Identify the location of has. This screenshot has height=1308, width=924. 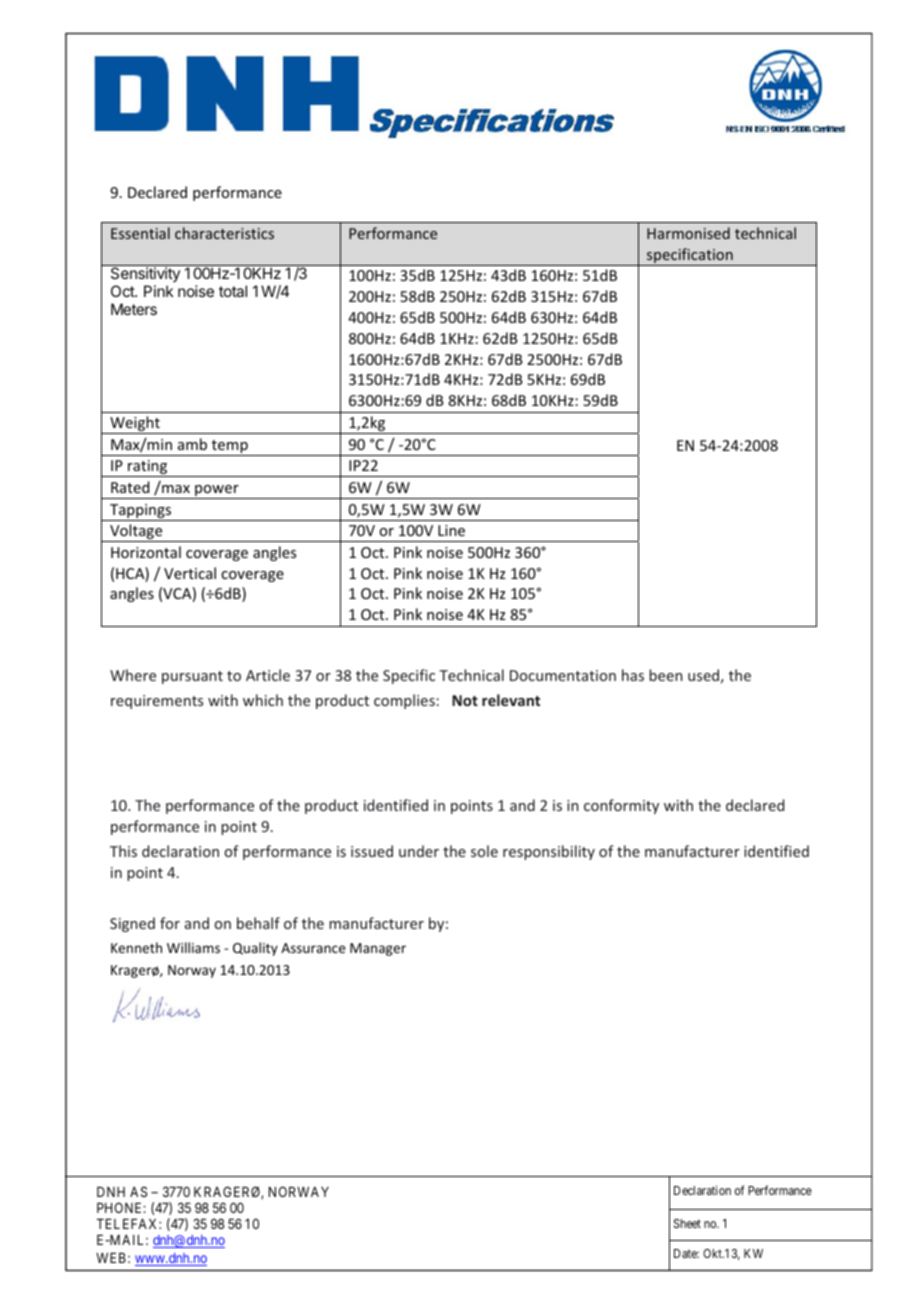
(633, 675).
